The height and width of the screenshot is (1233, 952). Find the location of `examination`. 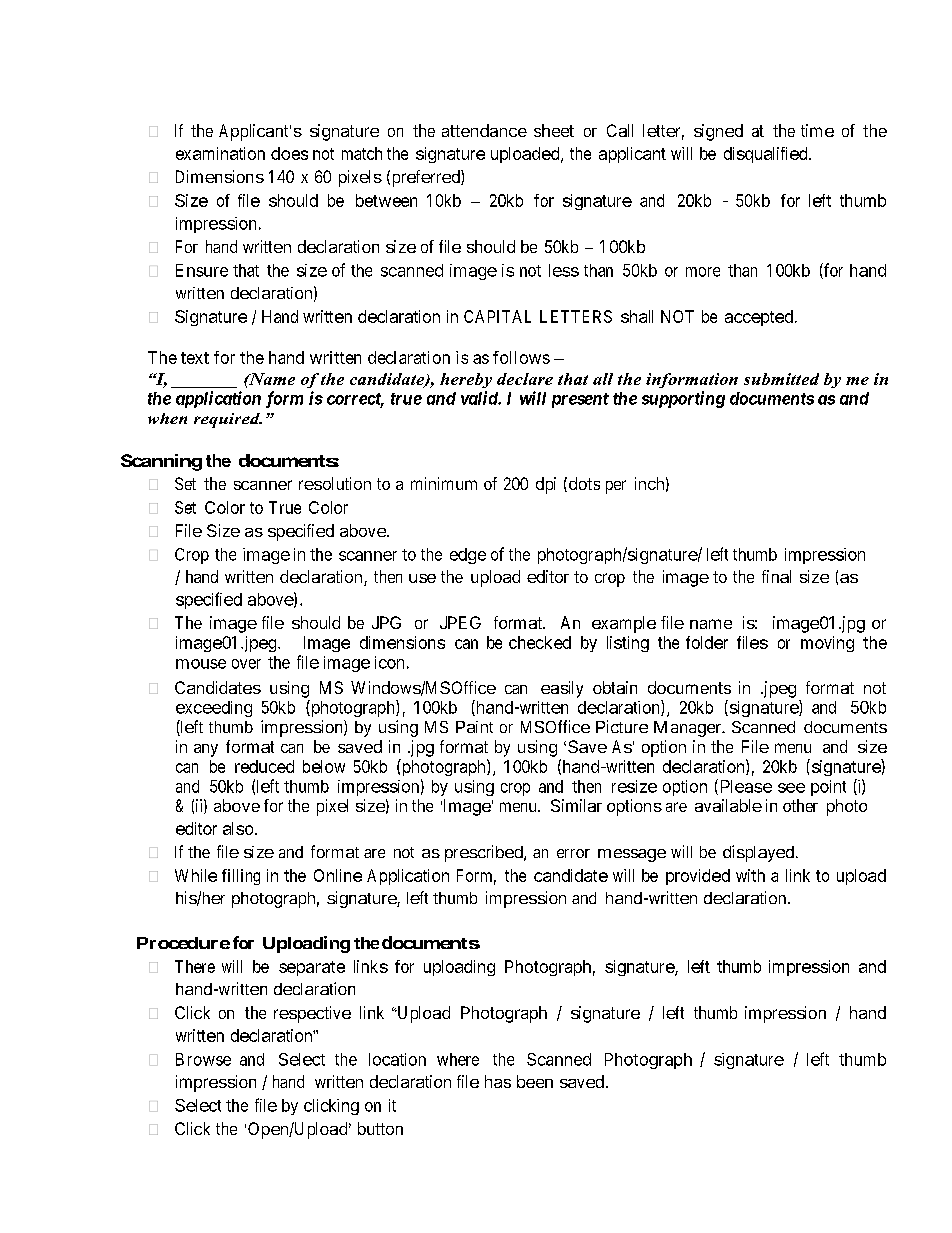

examination is located at coordinates (220, 153).
